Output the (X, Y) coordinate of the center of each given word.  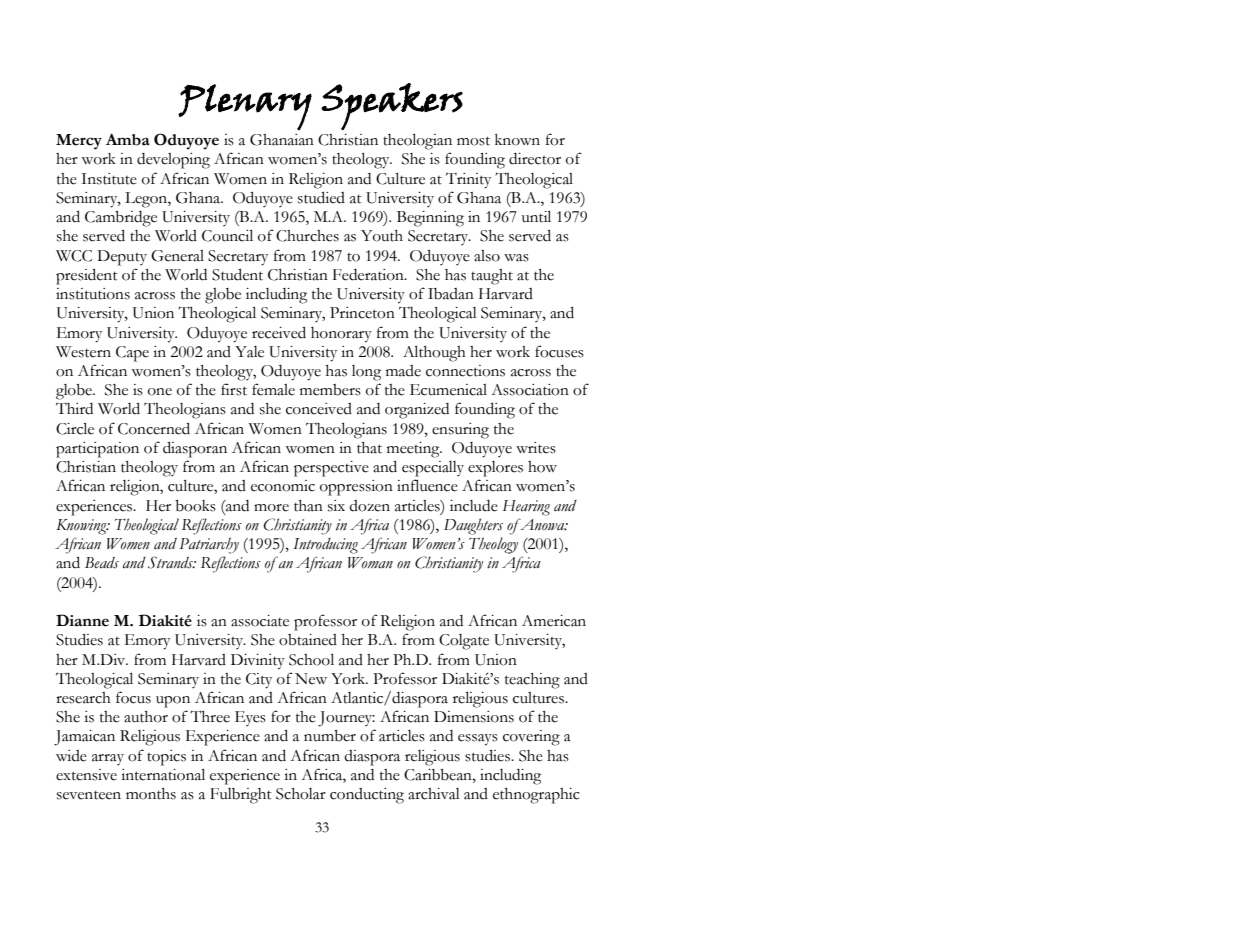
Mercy (79, 142)
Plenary (245, 107)
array (108, 759)
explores (495, 469)
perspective (331, 469)
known (517, 140)
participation (97, 450)
